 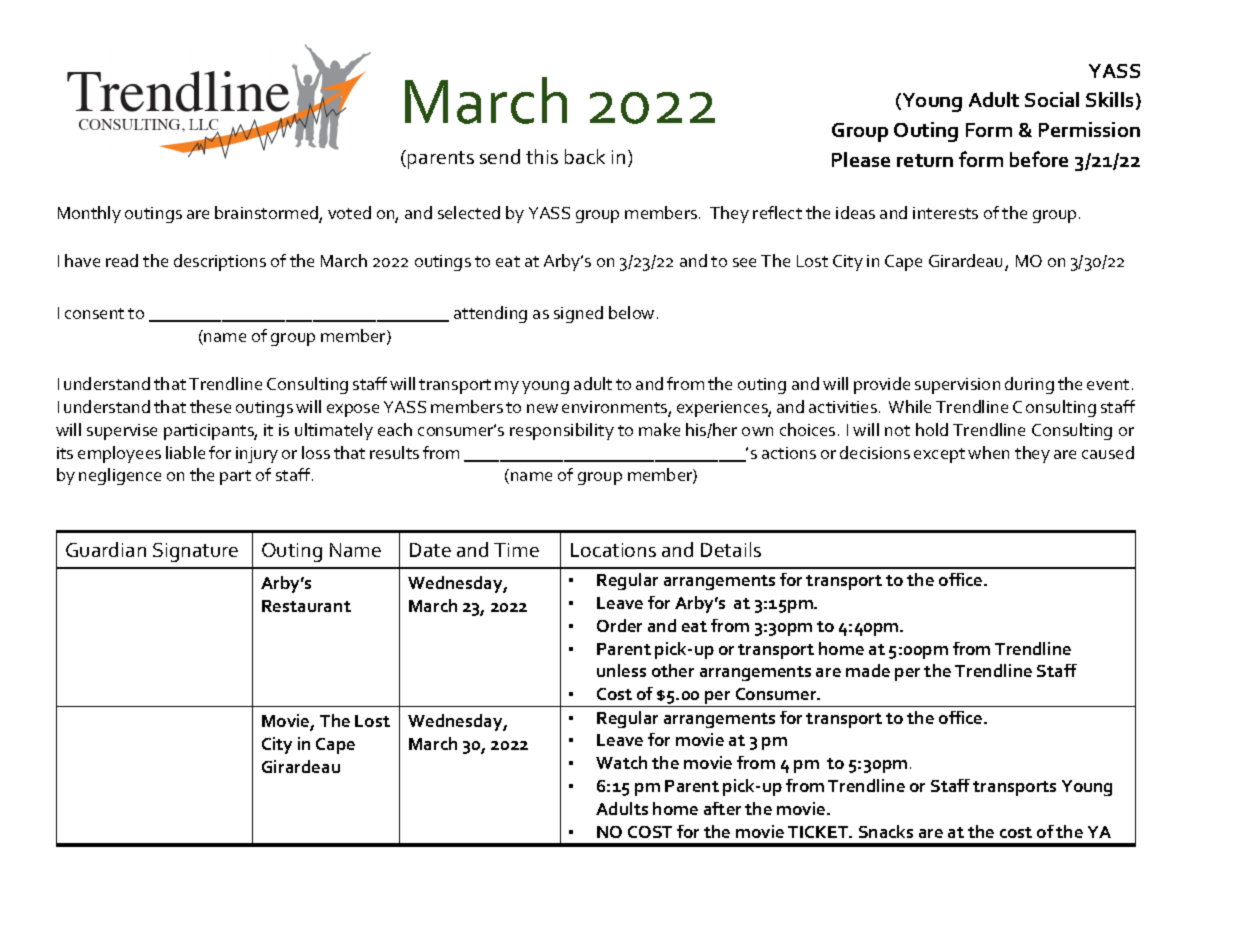 I want to click on supervision, so click(x=957, y=386).
